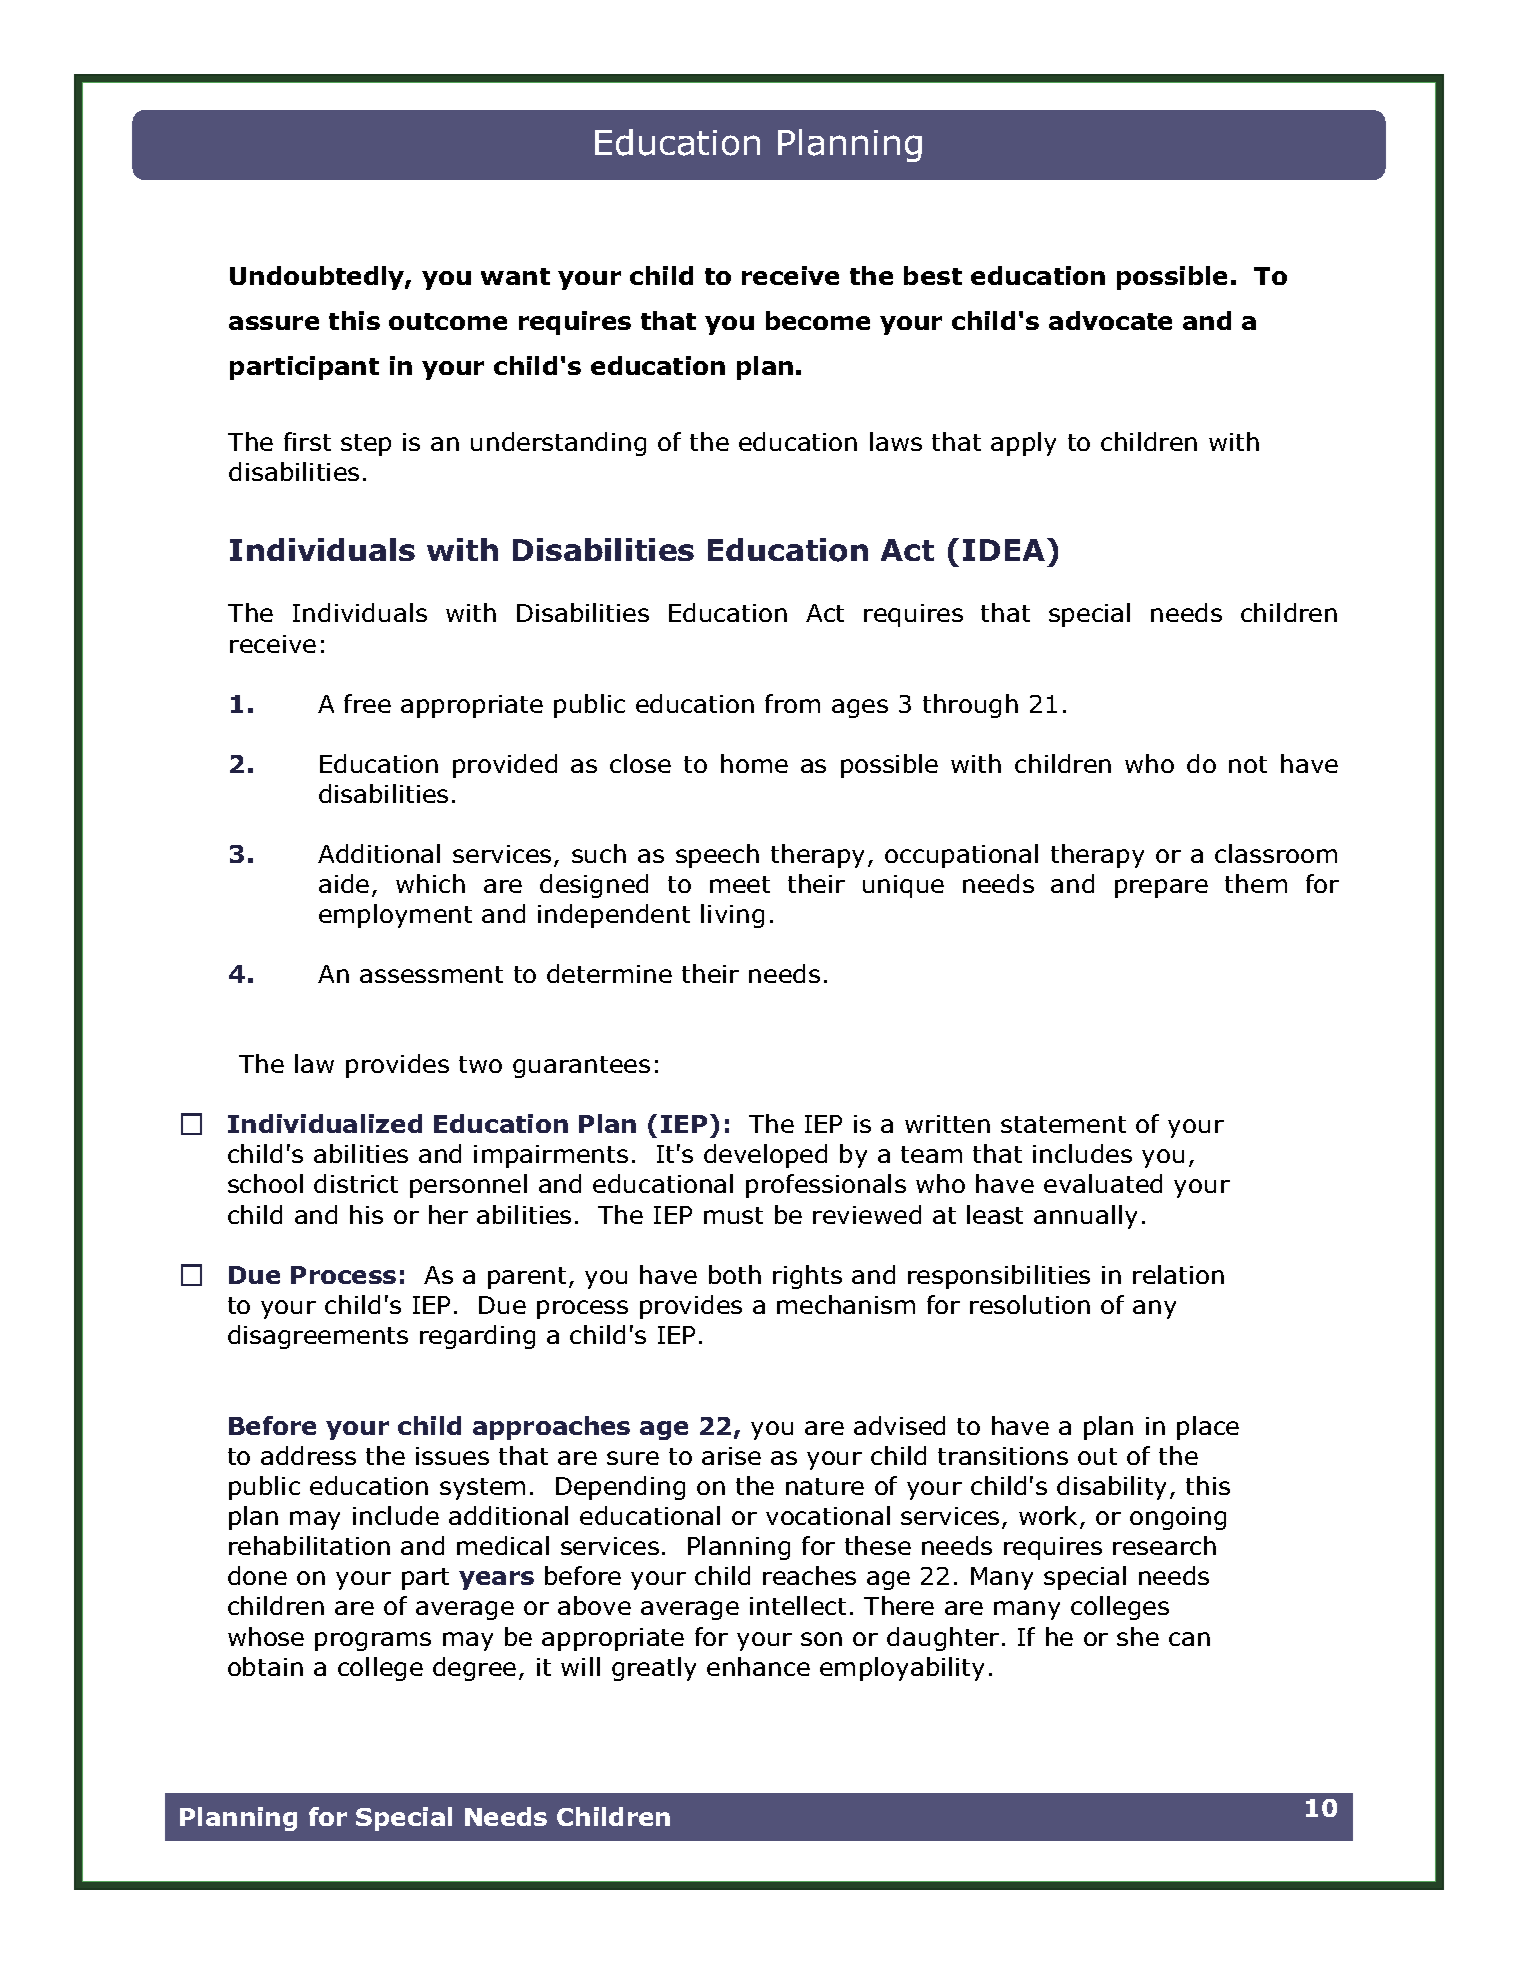 The height and width of the document is (1964, 1518). I want to click on free, so click(367, 703).
